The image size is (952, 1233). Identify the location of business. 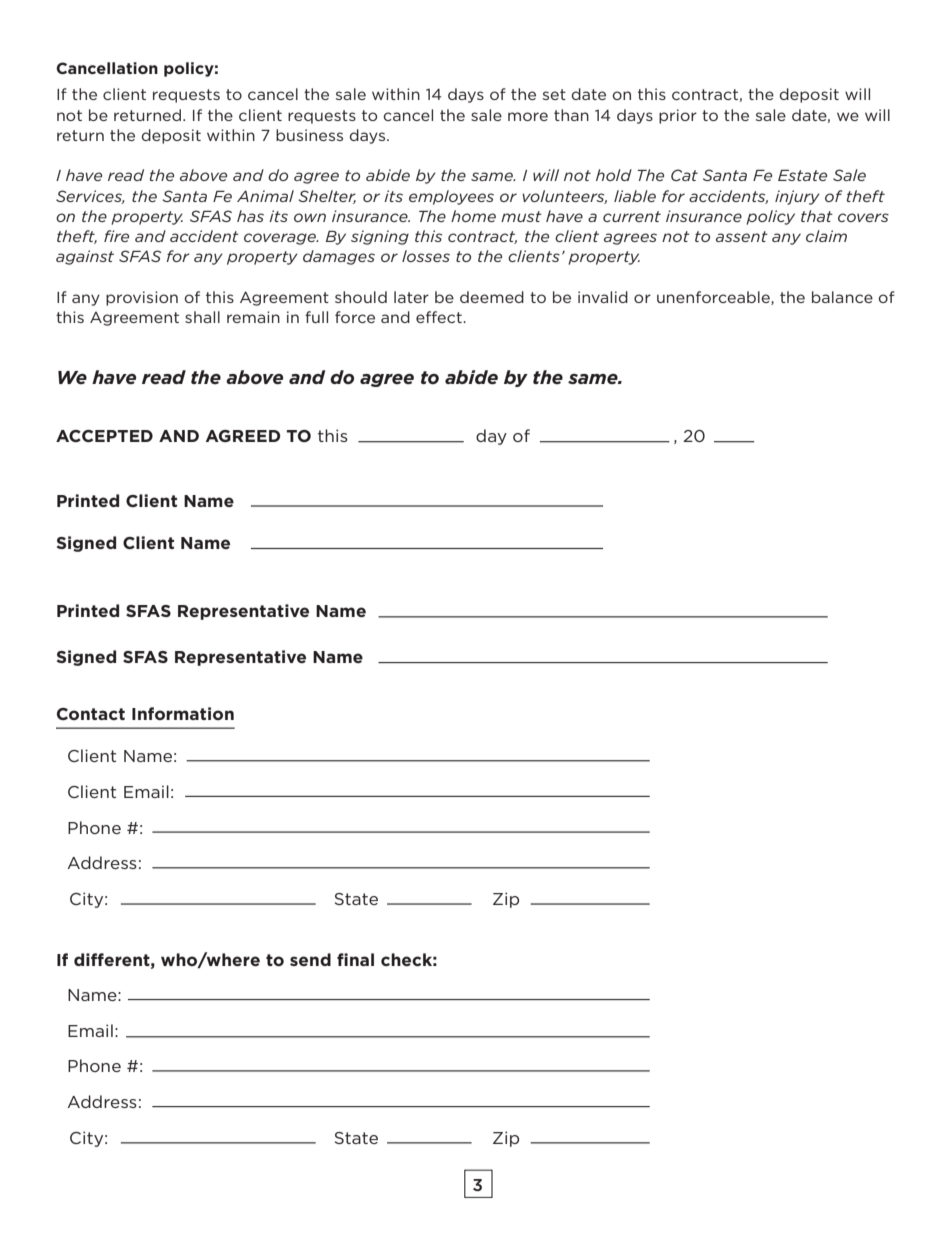
(309, 135).
